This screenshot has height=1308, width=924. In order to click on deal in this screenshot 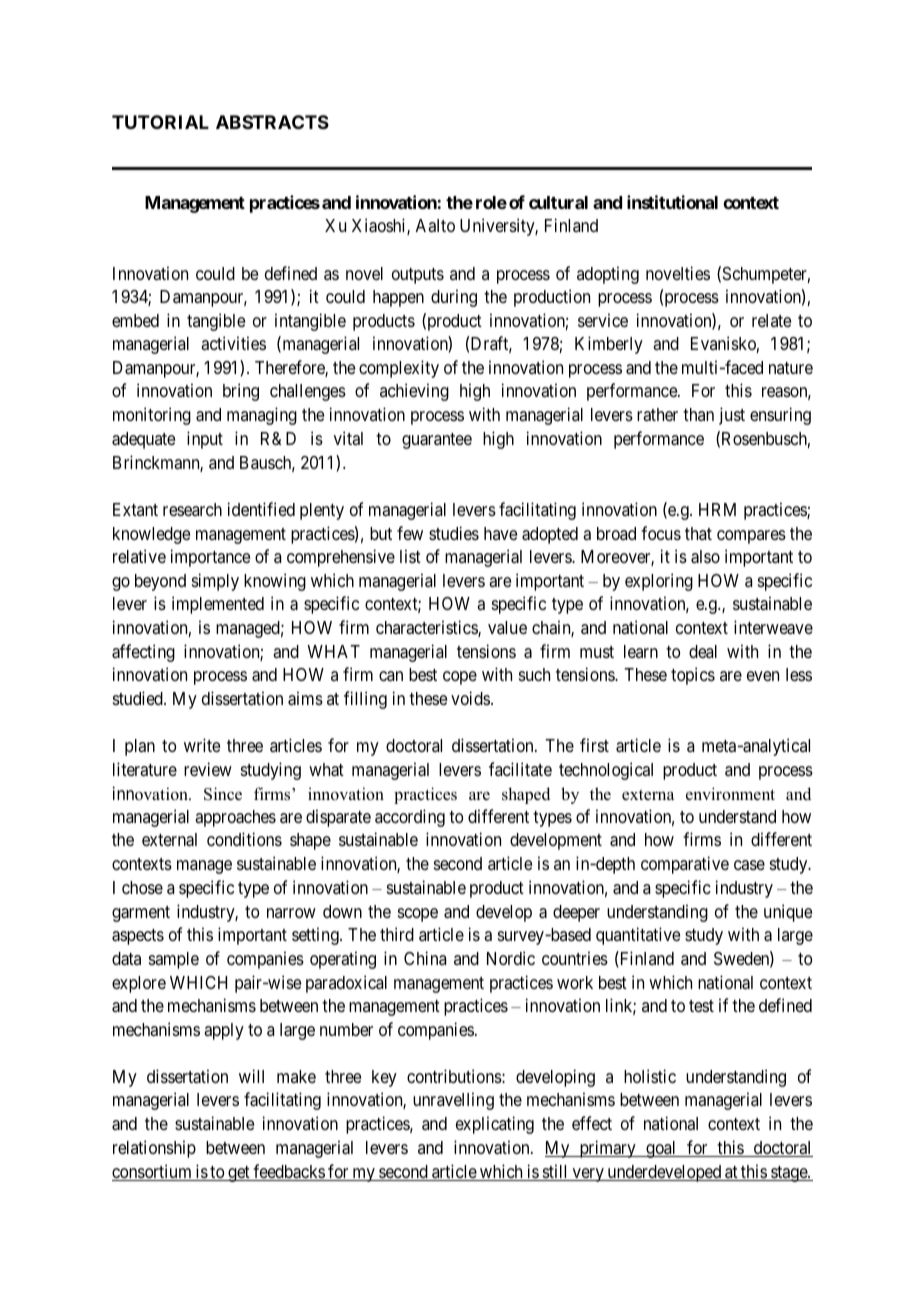, I will do `click(703, 651)`.
